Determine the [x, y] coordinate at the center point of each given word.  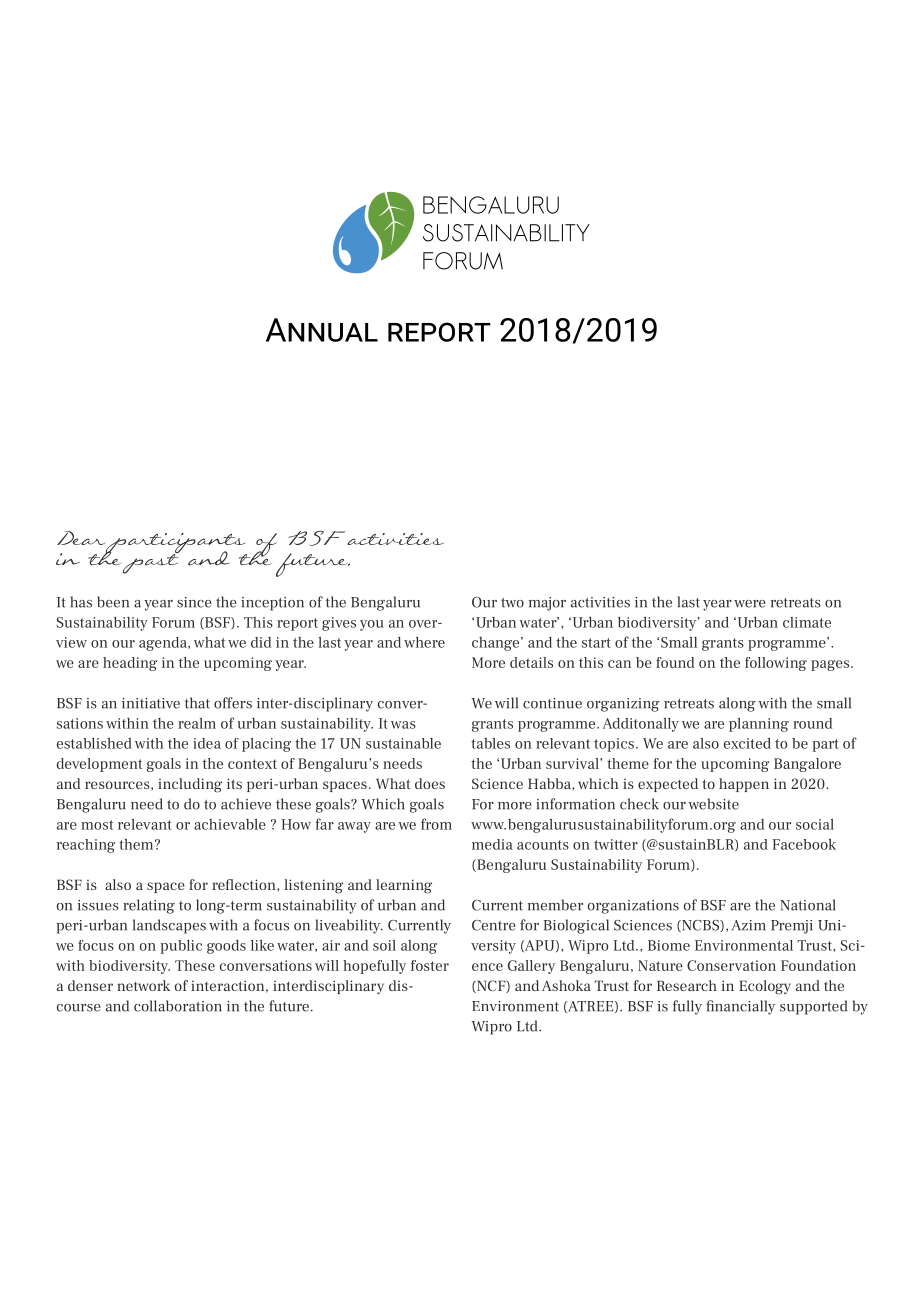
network [143, 985]
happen [744, 785]
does [430, 783]
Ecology [765, 987]
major [547, 604]
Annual [322, 330]
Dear [81, 538]
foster [430, 965]
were [750, 604]
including [190, 785]
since [194, 602]
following [776, 664]
